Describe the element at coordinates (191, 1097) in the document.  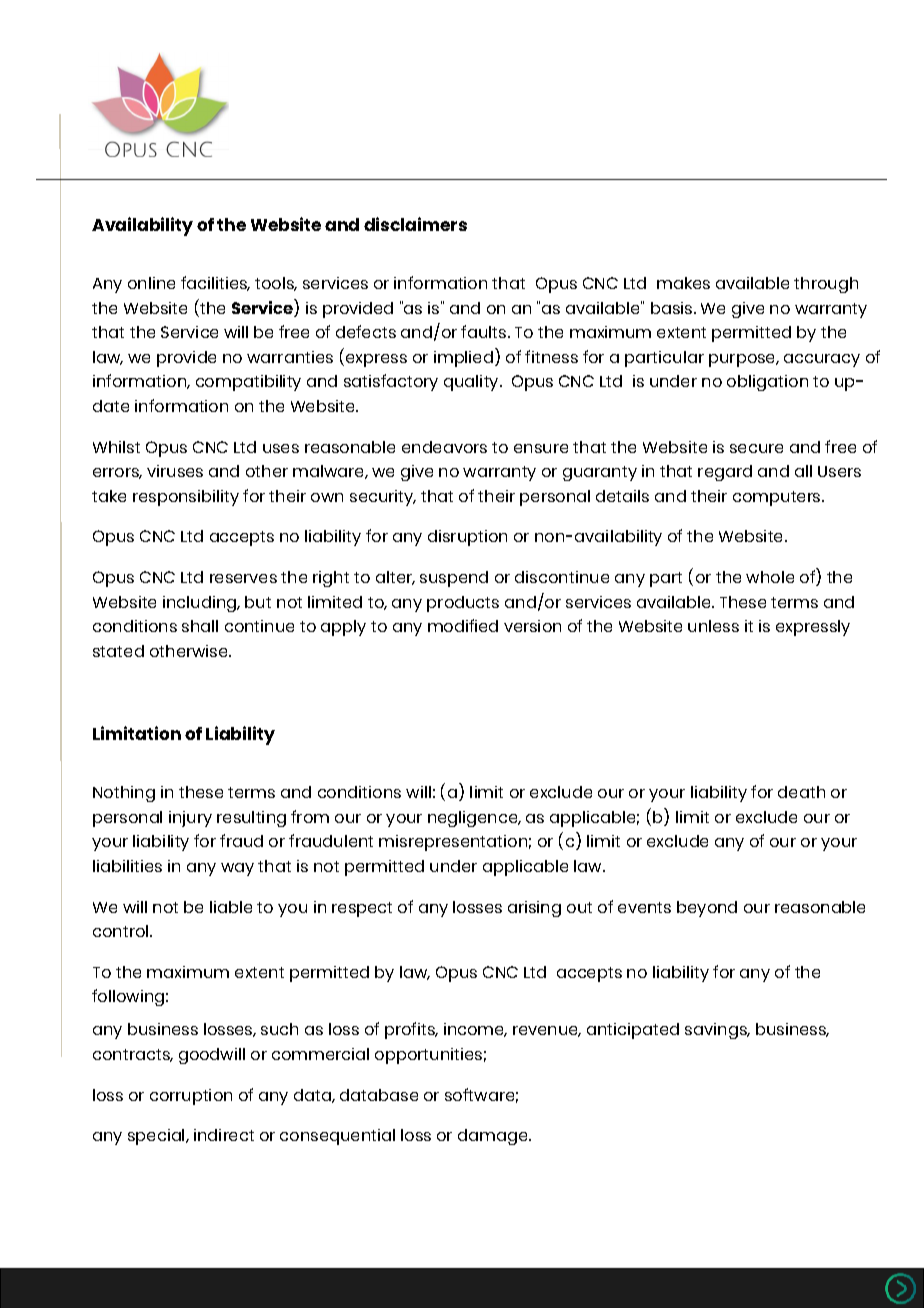
I see `corruption` at that location.
